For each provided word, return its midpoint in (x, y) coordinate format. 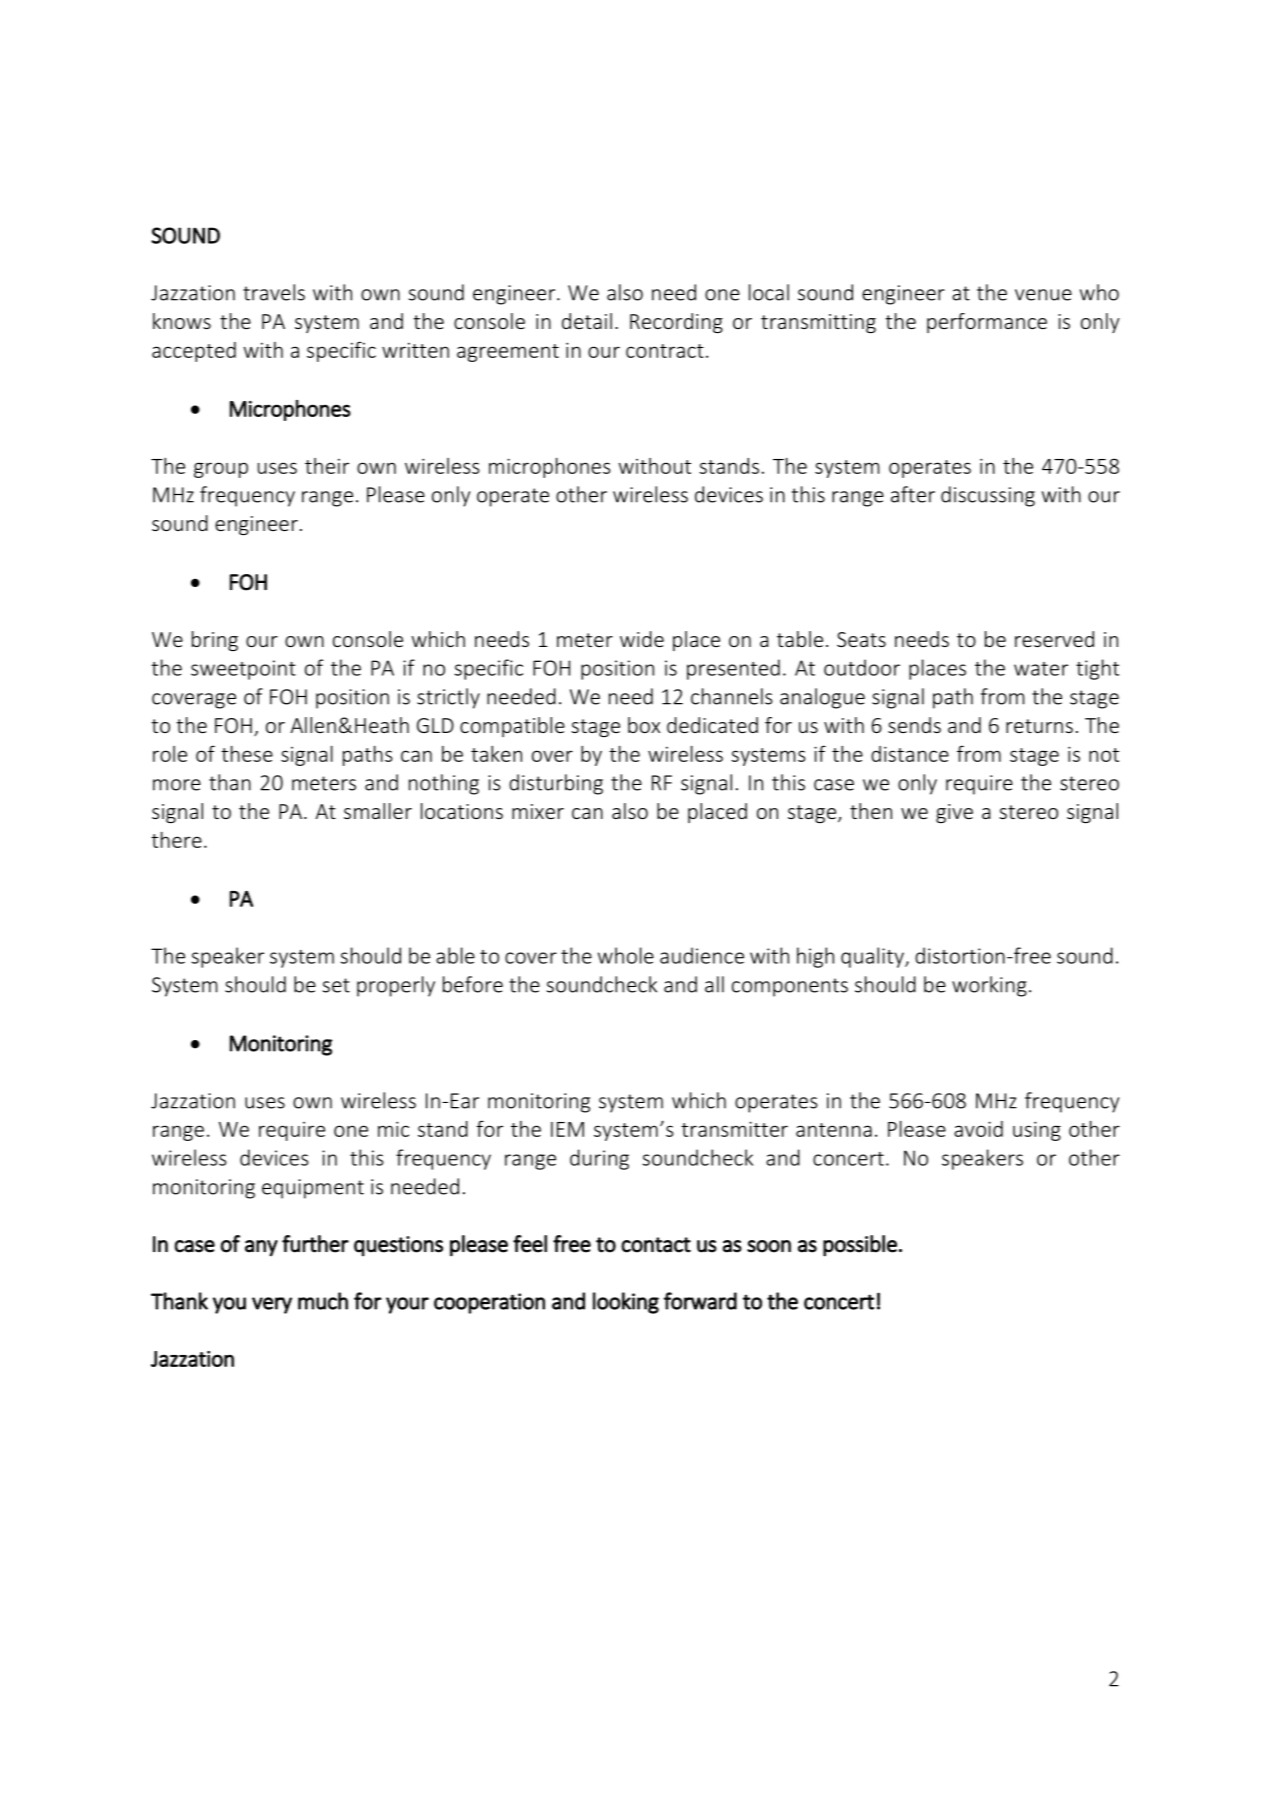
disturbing (556, 784)
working (989, 986)
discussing (988, 496)
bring (215, 641)
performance (987, 323)
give (954, 813)
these (247, 754)
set (336, 985)
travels (274, 292)
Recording (676, 323)
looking (626, 1303)
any (261, 1248)
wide (642, 639)
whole (626, 955)
